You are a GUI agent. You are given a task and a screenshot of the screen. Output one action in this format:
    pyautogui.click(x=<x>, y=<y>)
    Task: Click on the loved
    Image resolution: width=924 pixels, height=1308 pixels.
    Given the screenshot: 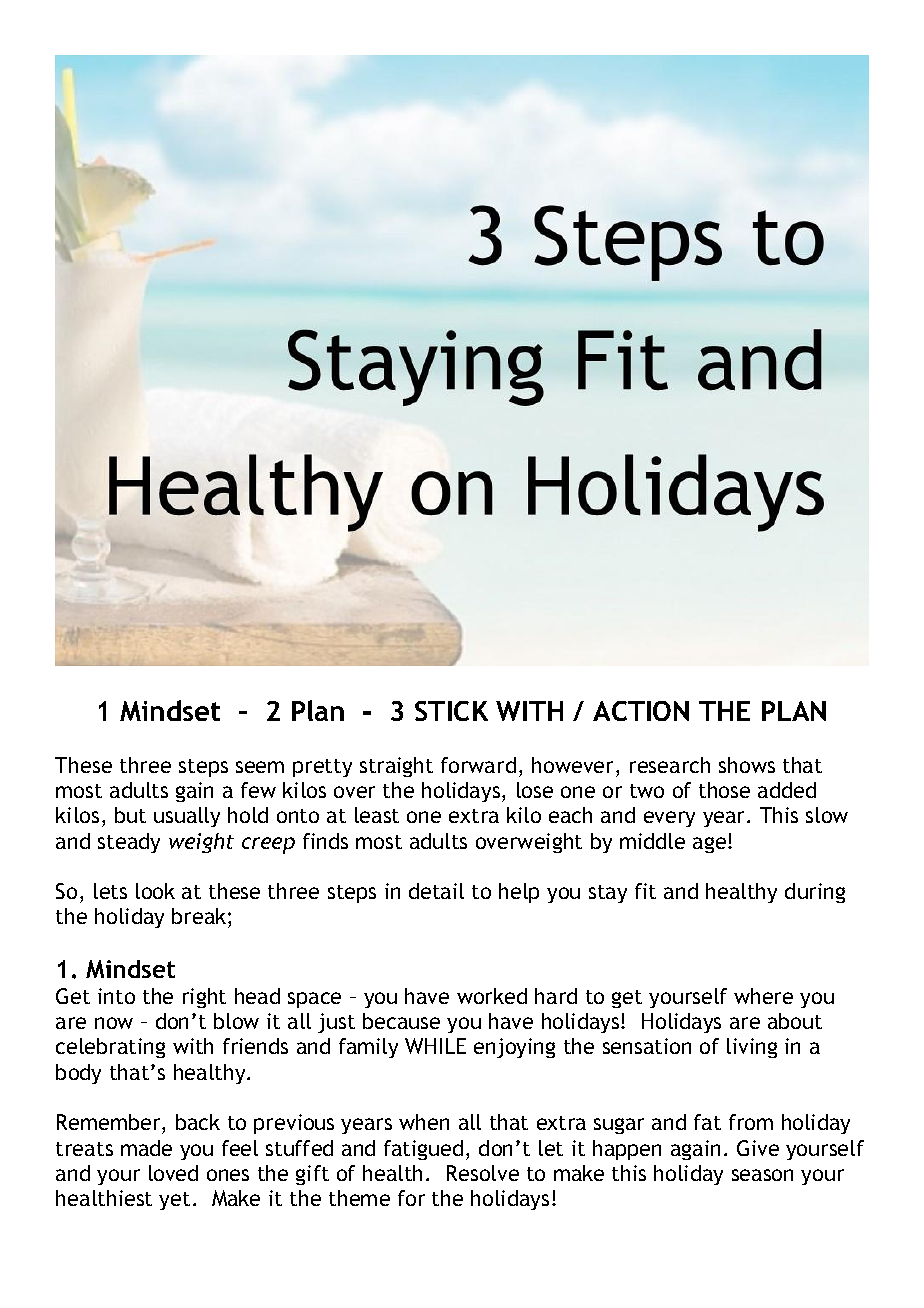 What is the action you would take?
    pyautogui.click(x=173, y=1173)
